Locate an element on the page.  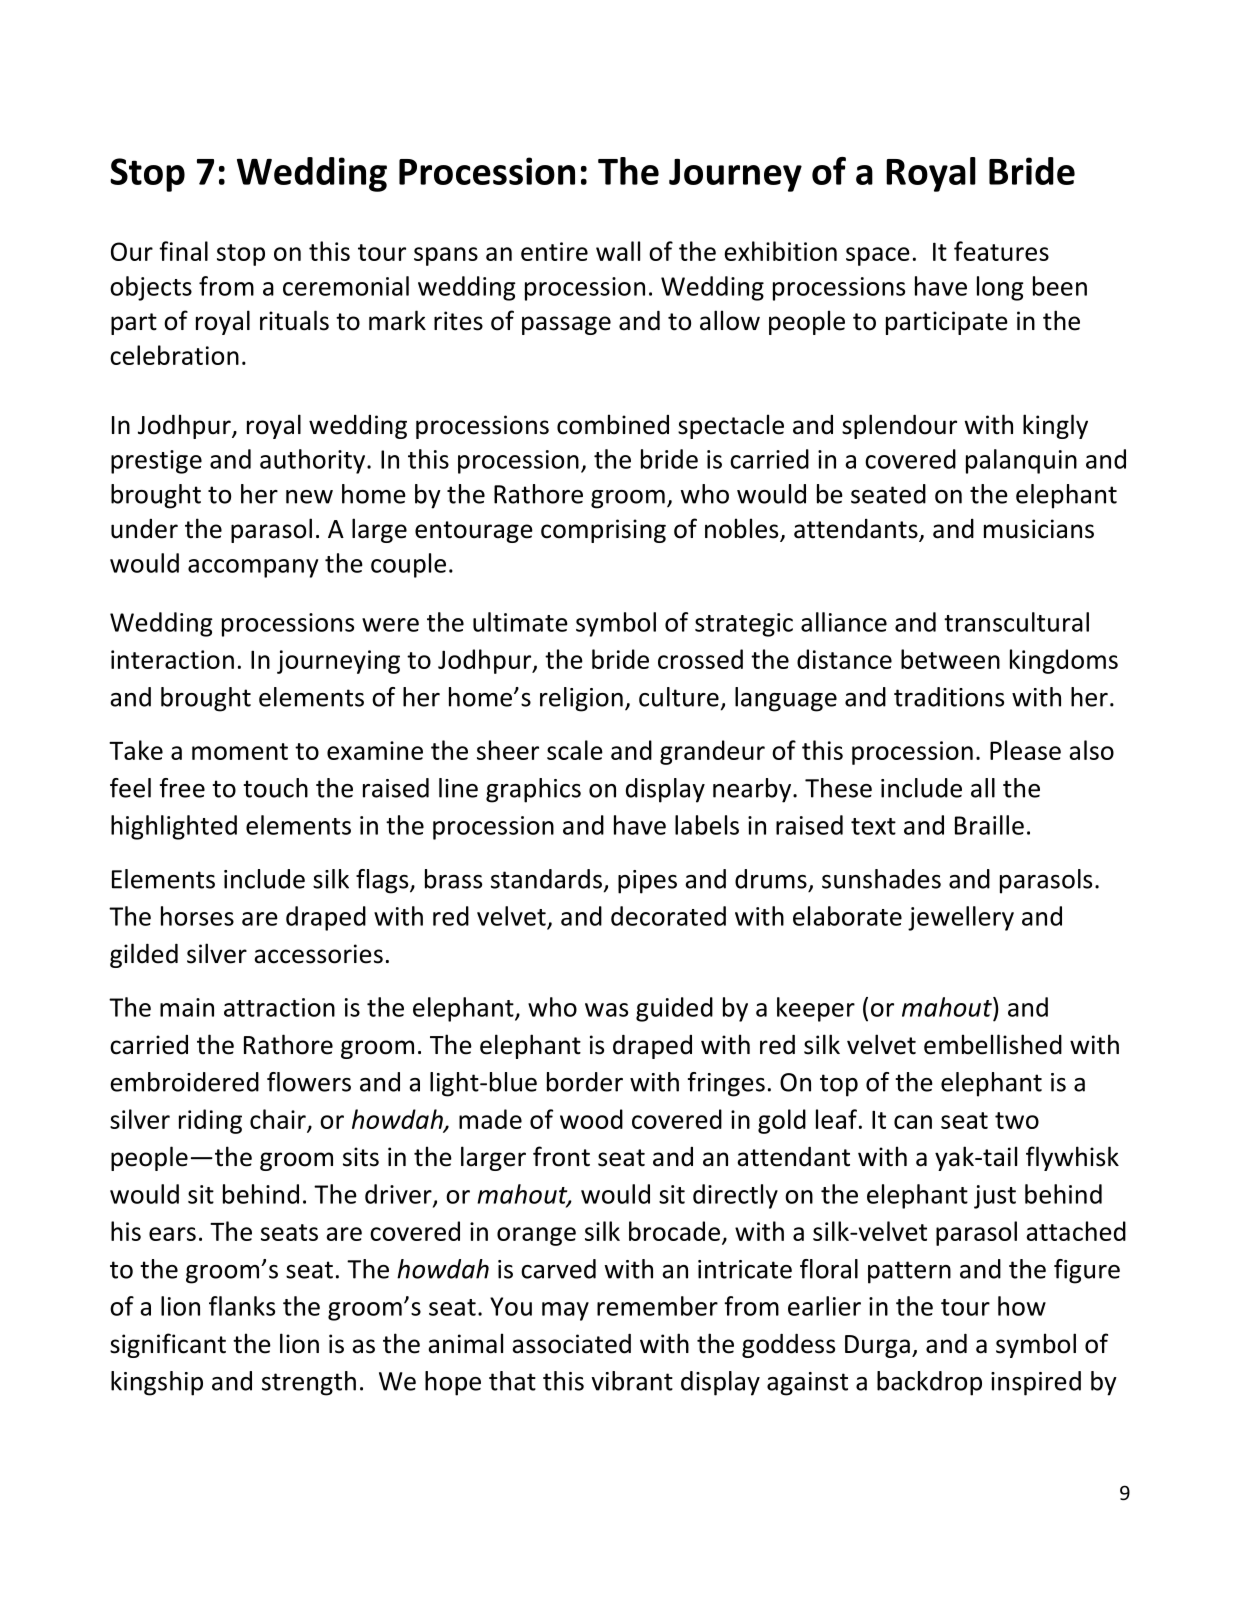
backdrop is located at coordinates (929, 1383).
